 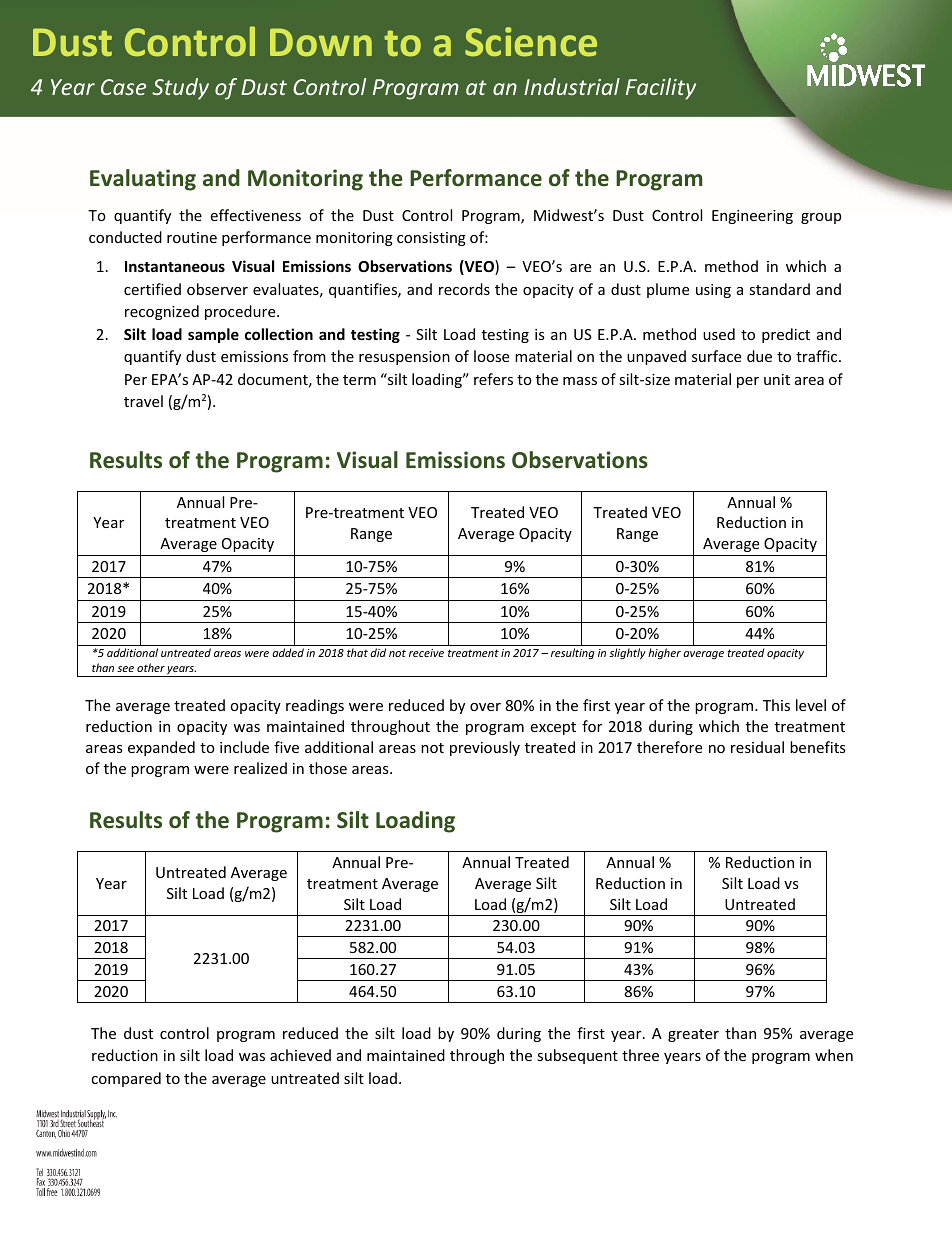 I want to click on travel, so click(x=143, y=401).
